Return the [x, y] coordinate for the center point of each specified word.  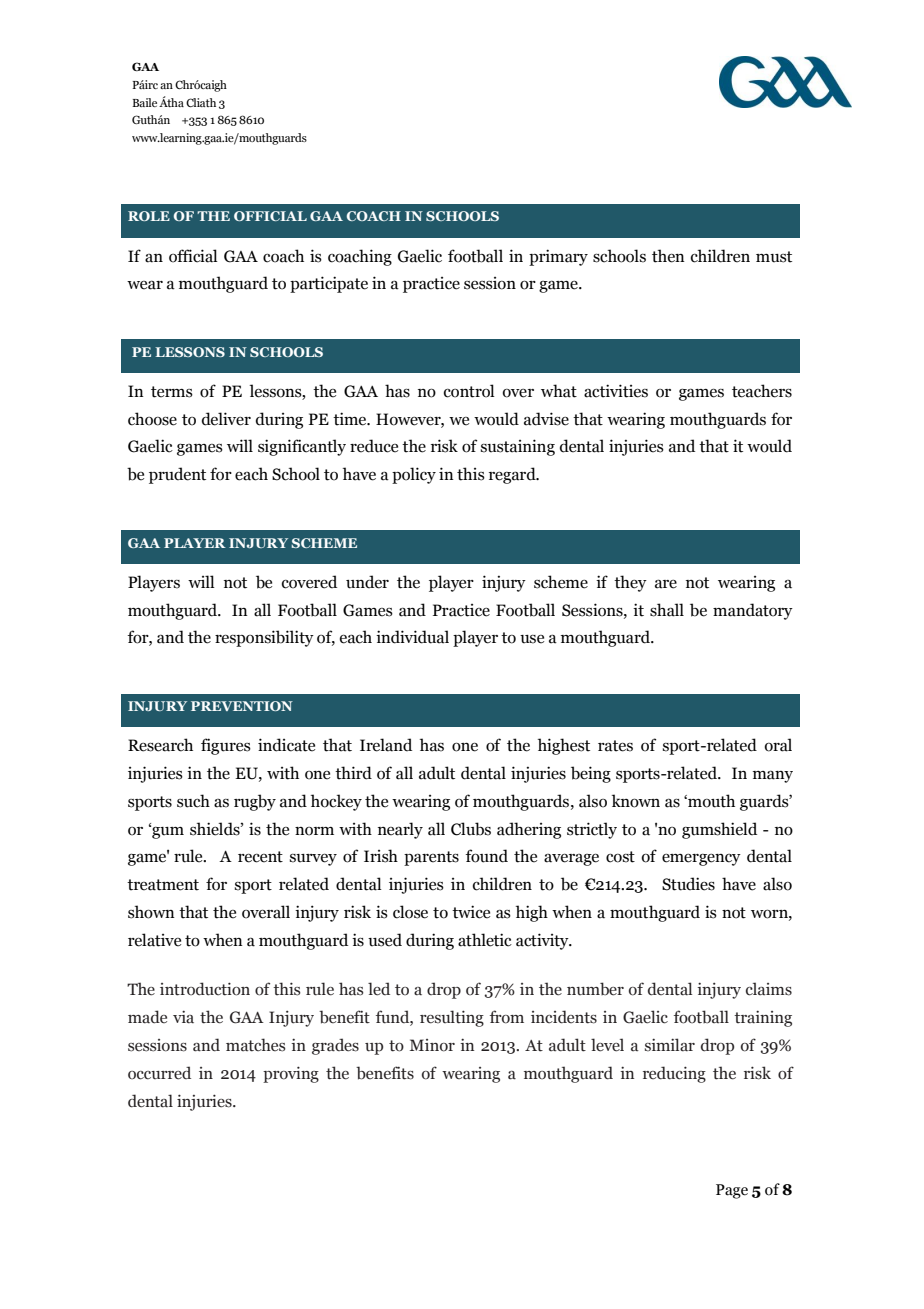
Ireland [386, 745]
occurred [159, 1073]
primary [558, 257]
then [668, 256]
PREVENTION [242, 706]
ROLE [149, 216]
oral [778, 745]
